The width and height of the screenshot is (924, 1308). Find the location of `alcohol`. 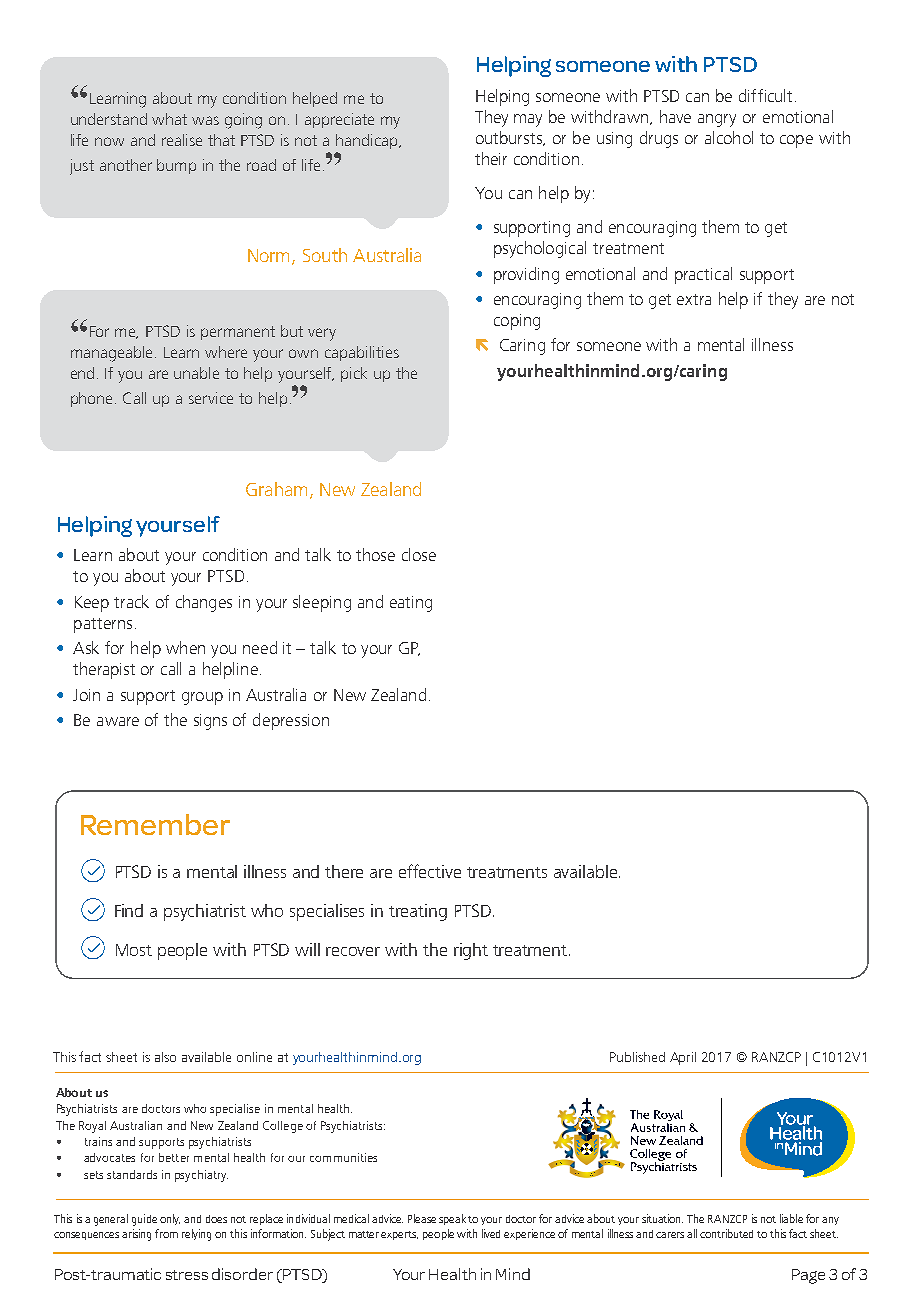

alcohol is located at coordinates (729, 137).
